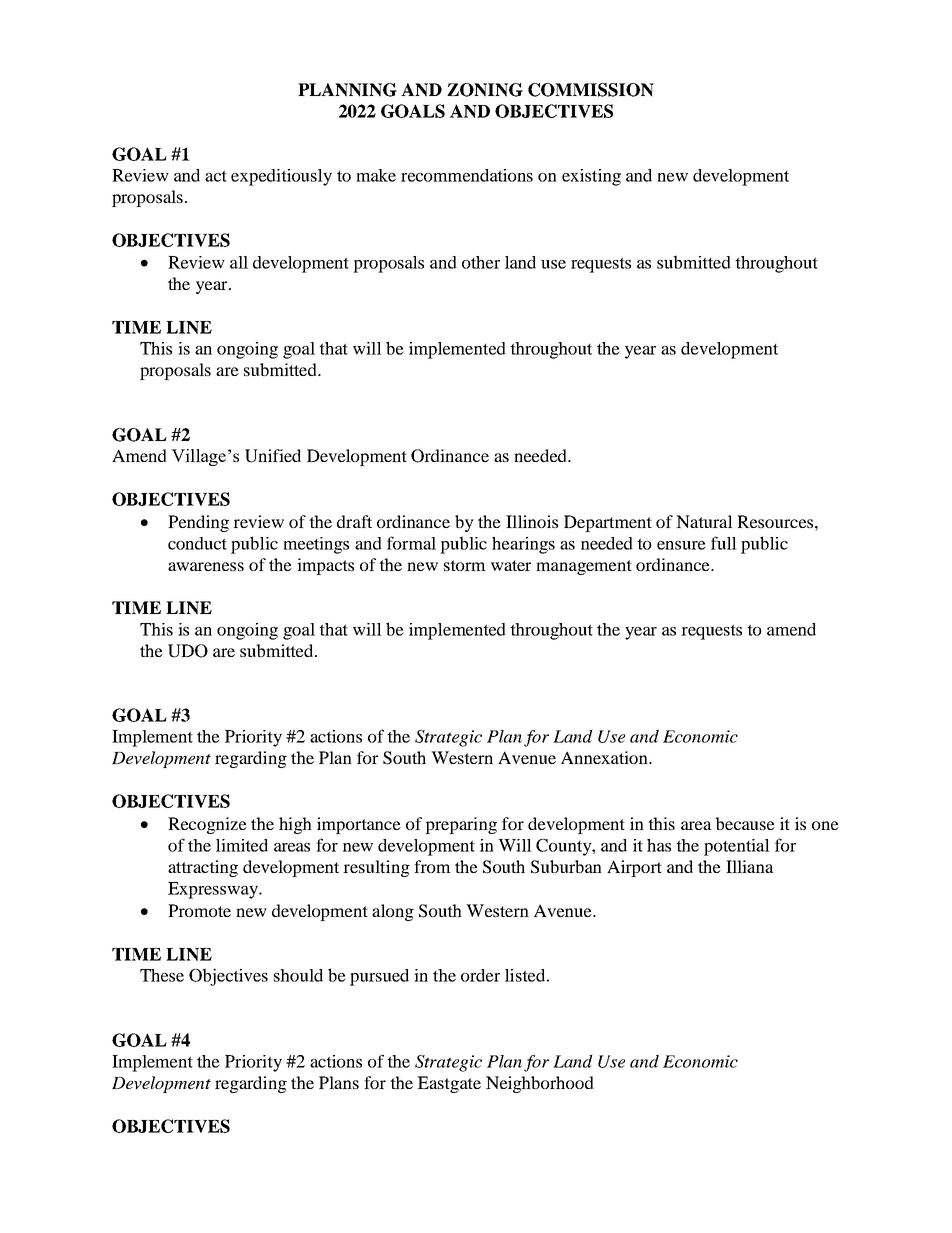 The width and height of the image is (952, 1233). What do you see at coordinates (634, 868) in the image?
I see `Airport` at bounding box center [634, 868].
